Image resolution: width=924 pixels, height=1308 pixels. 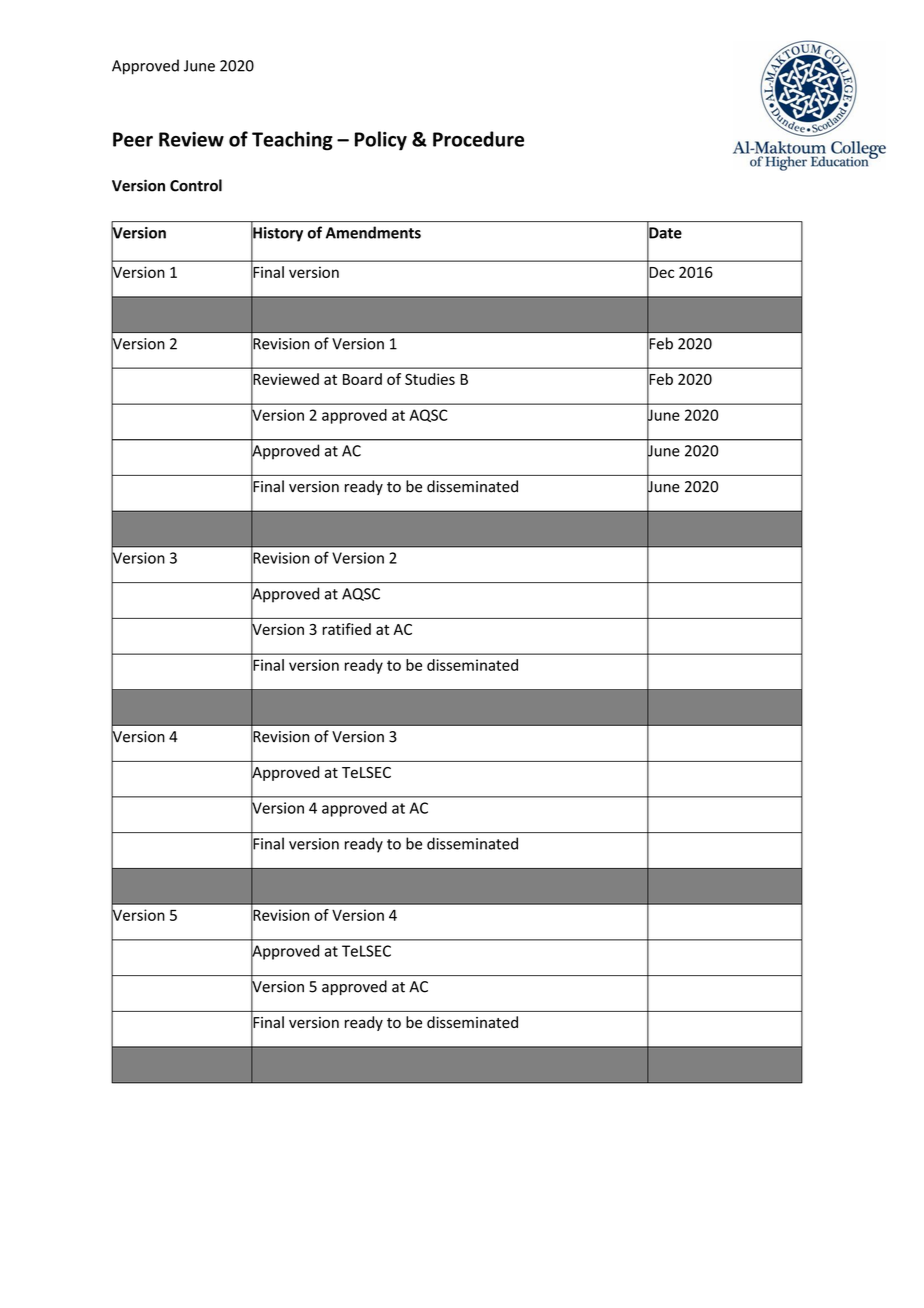 What do you see at coordinates (478, 139) in the screenshot?
I see `Procedure` at bounding box center [478, 139].
